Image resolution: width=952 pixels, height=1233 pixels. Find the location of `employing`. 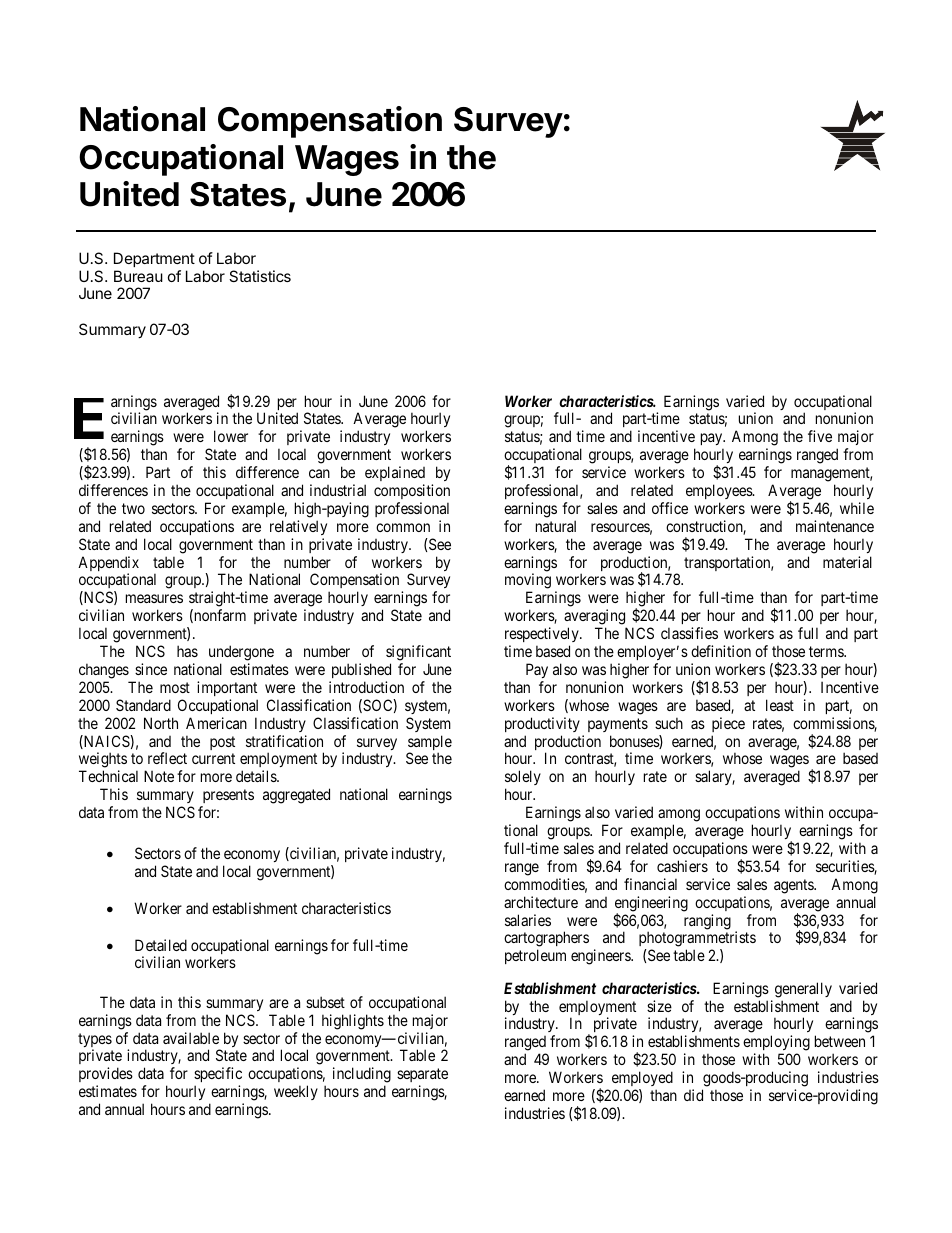

employing is located at coordinates (776, 1044).
